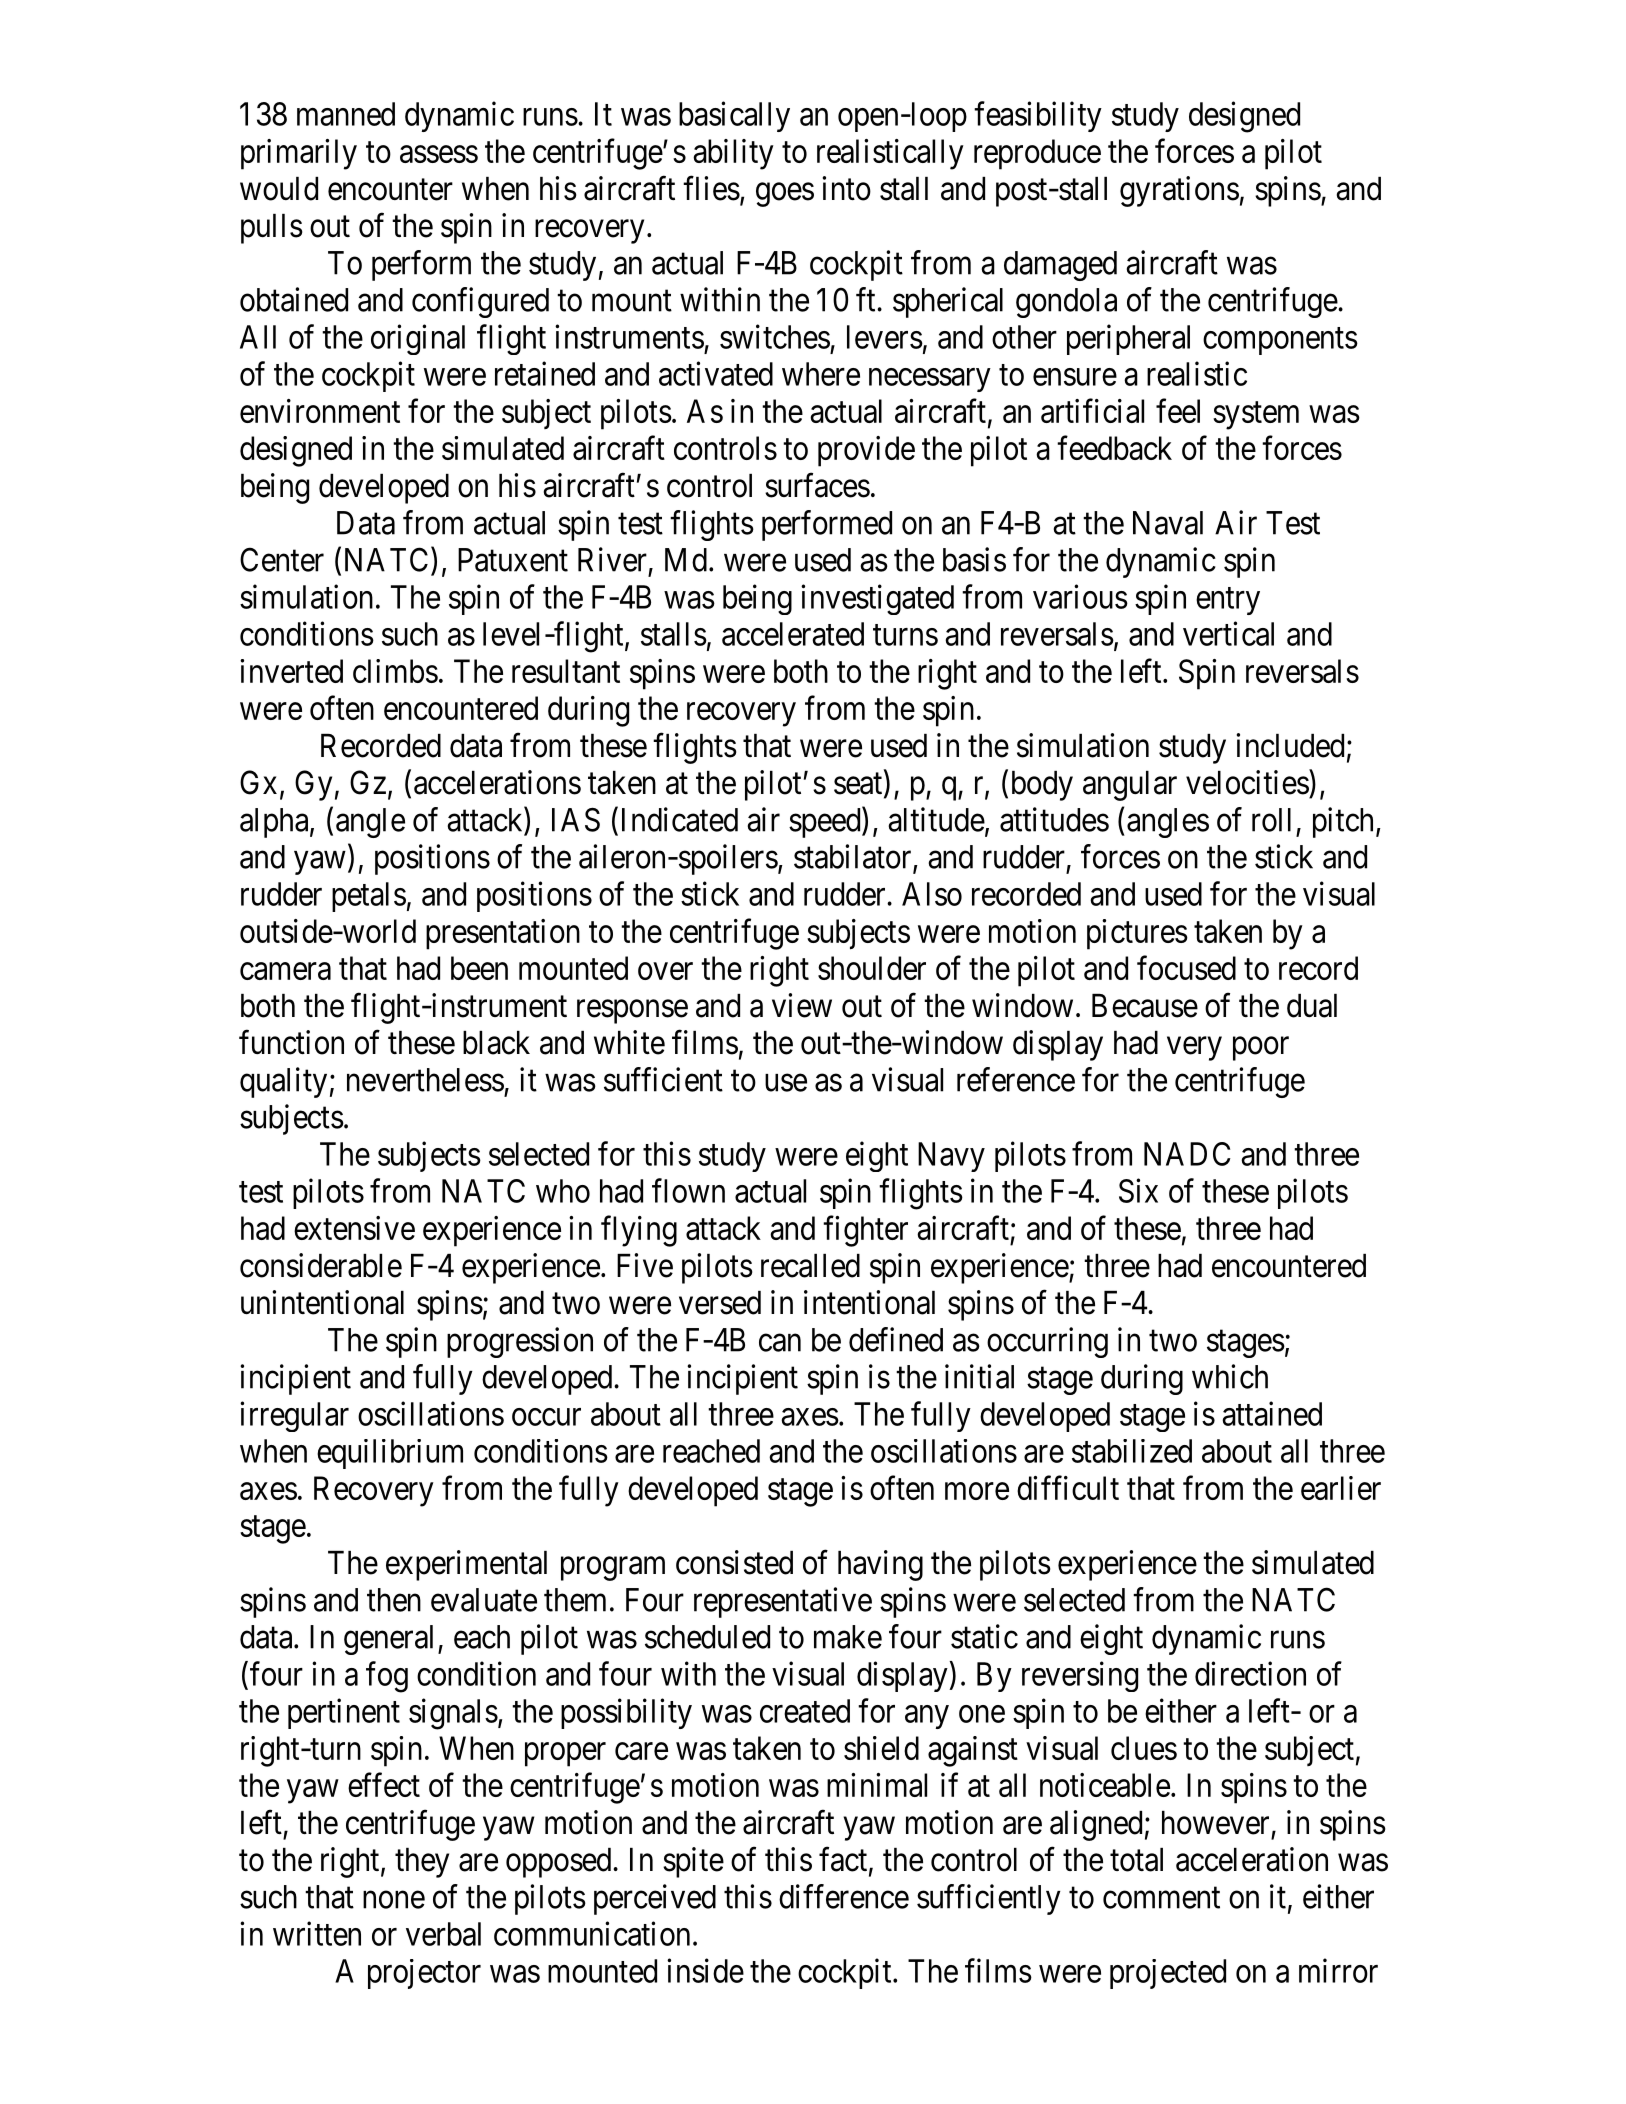 The height and width of the page is (2104, 1626). What do you see at coordinates (443, 1934) in the page?
I see `verbal` at bounding box center [443, 1934].
